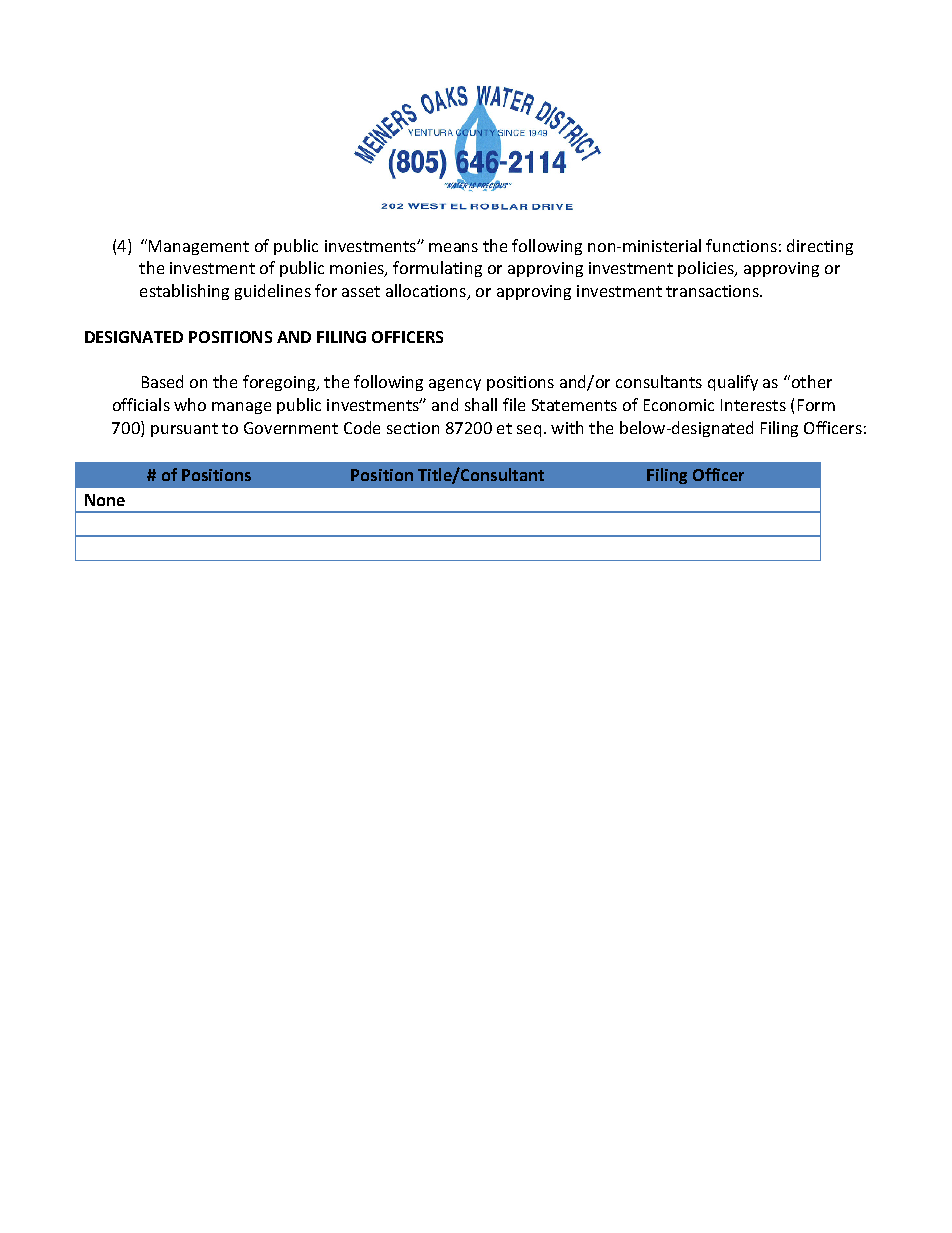 The width and height of the screenshot is (952, 1233). What do you see at coordinates (733, 383) in the screenshot?
I see `qualify` at bounding box center [733, 383].
